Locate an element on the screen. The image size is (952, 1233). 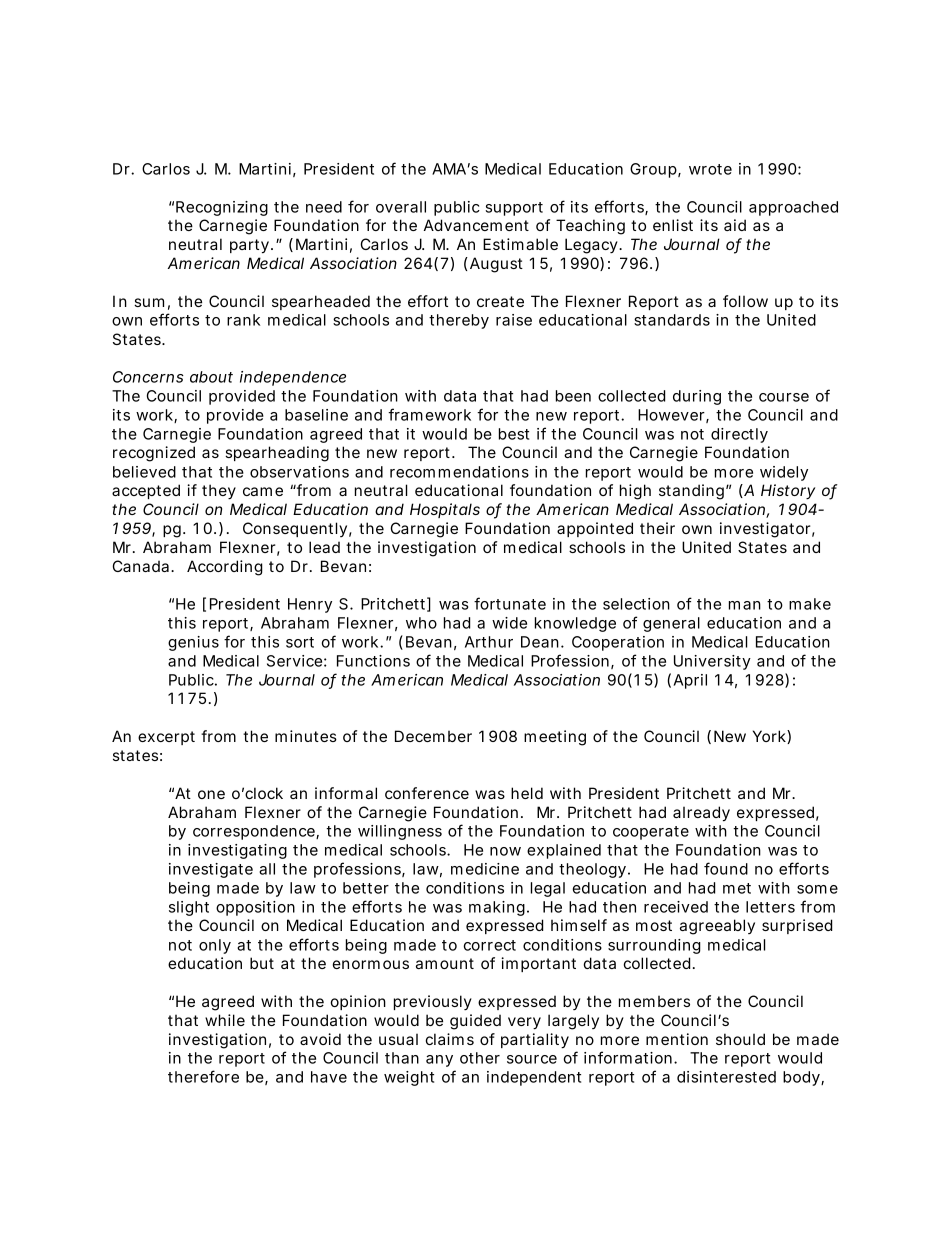
genius is located at coordinates (193, 643).
